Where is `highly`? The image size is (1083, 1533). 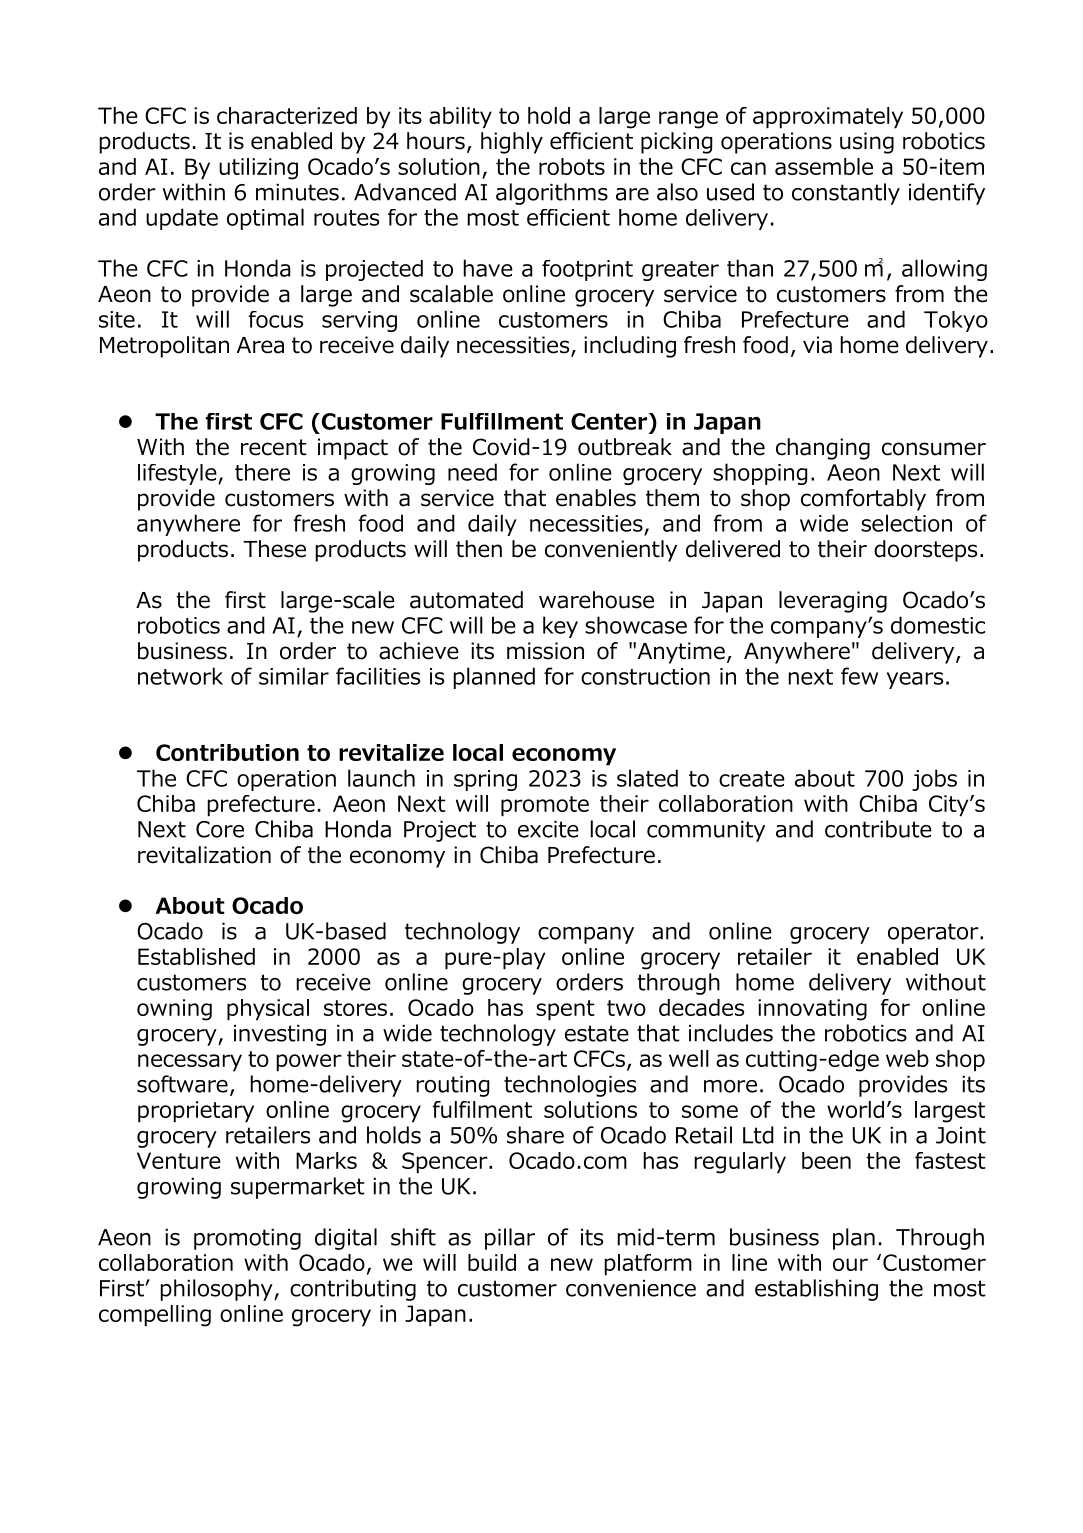 highly is located at coordinates (512, 143).
